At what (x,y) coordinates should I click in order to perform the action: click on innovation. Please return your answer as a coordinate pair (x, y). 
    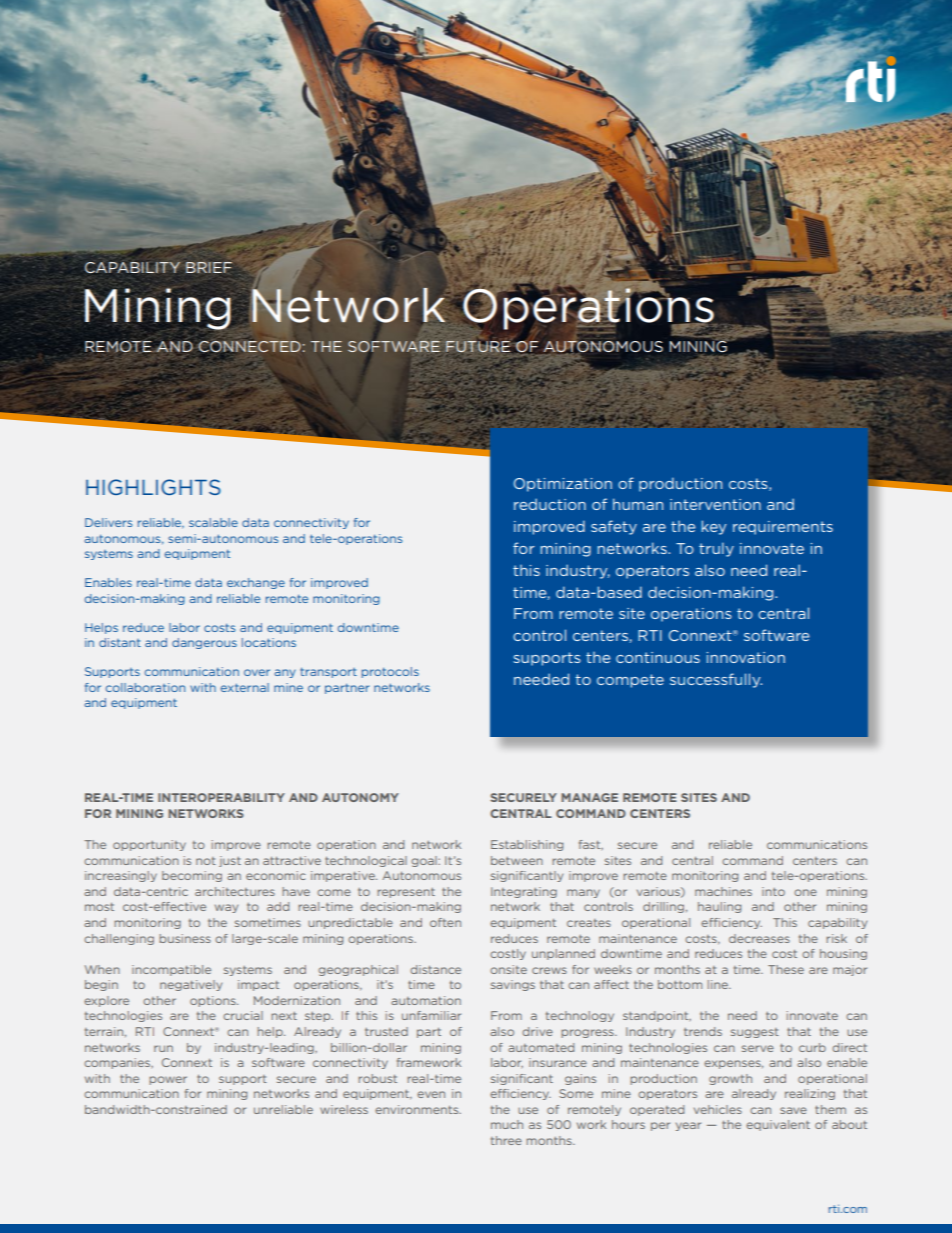
    Looking at the image, I should click on (746, 657).
